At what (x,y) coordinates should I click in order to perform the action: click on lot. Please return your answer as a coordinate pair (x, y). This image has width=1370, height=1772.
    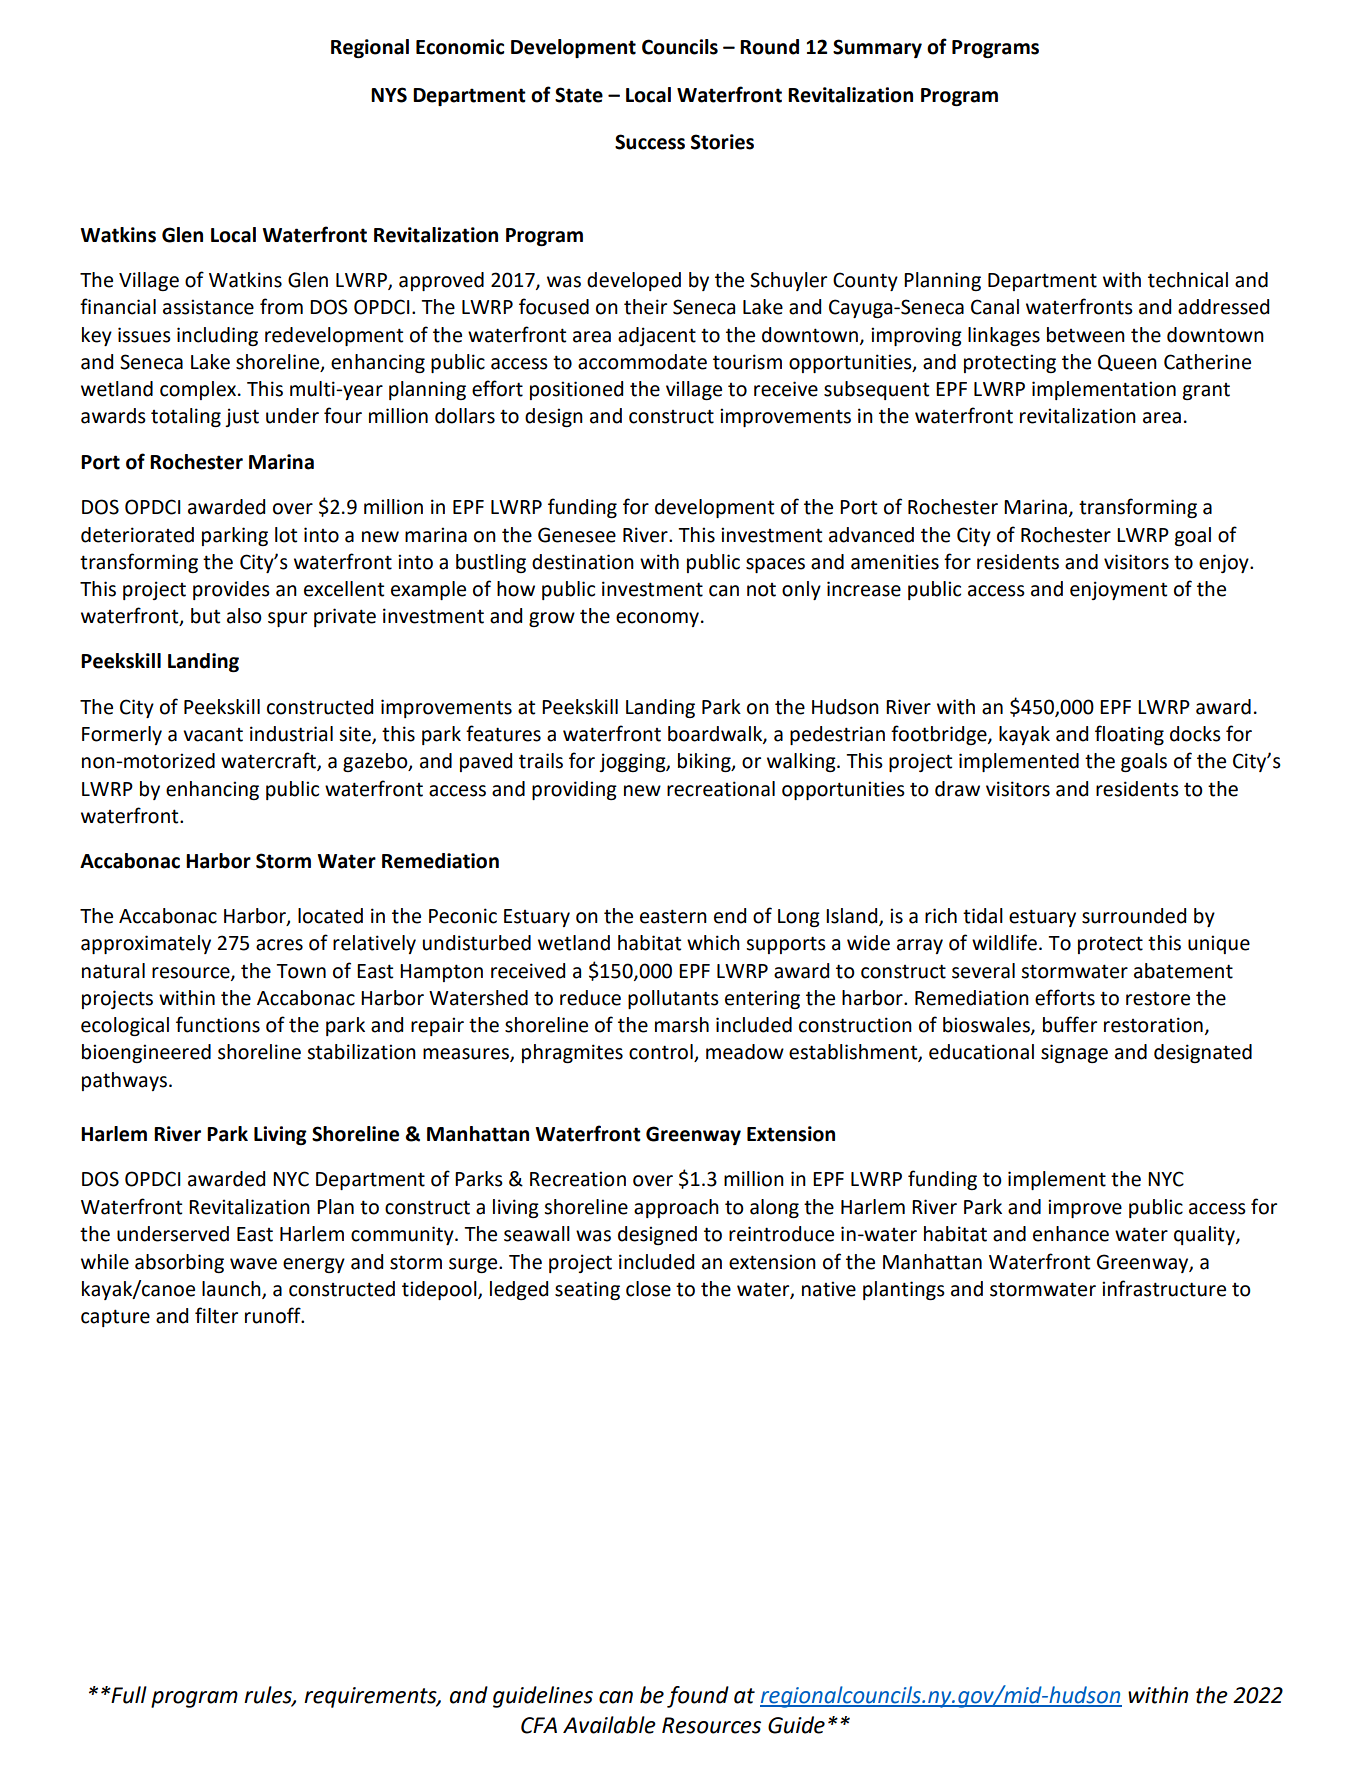
    Looking at the image, I should click on (286, 535).
